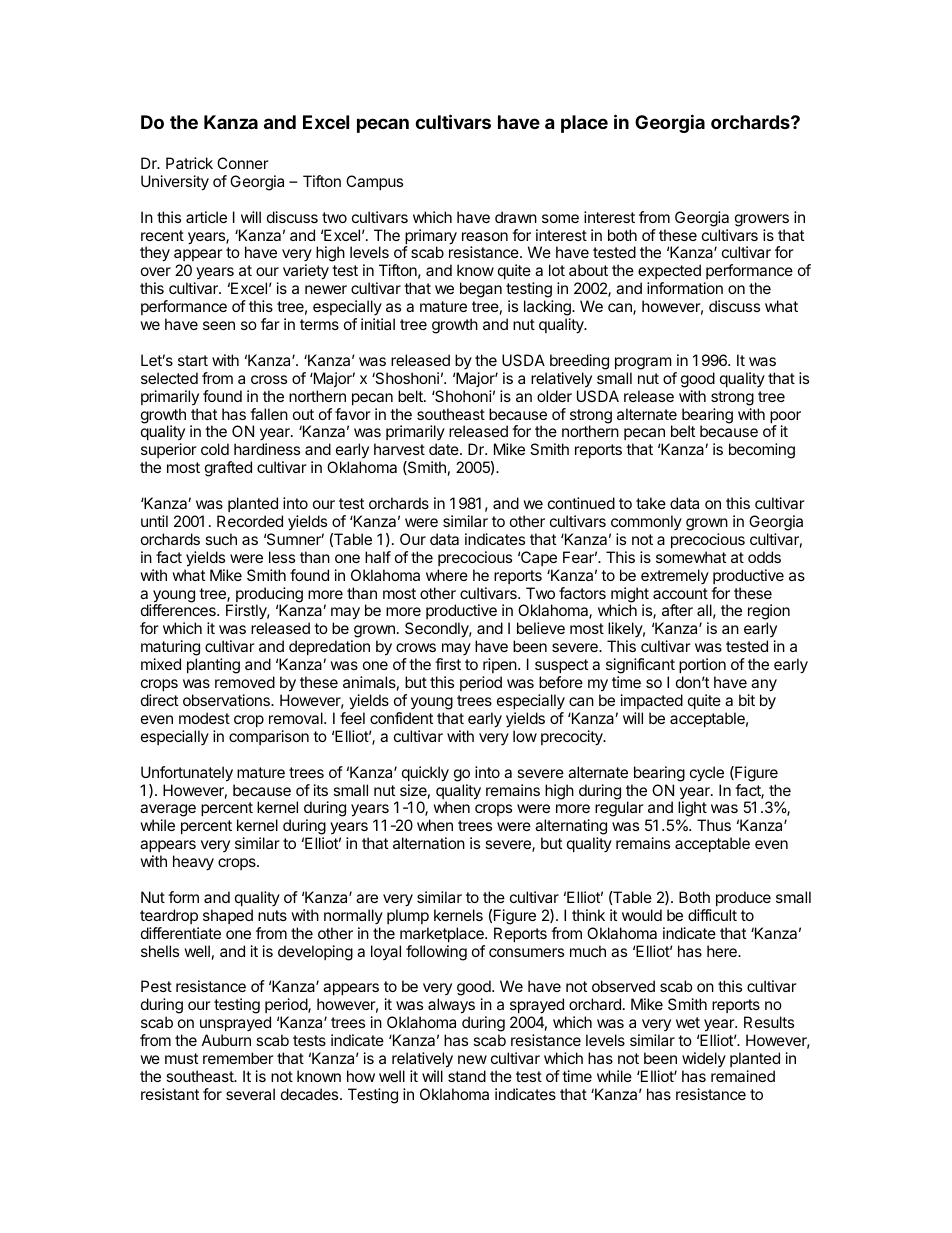 The image size is (952, 1233). What do you see at coordinates (467, 1076) in the screenshot?
I see `stand` at bounding box center [467, 1076].
